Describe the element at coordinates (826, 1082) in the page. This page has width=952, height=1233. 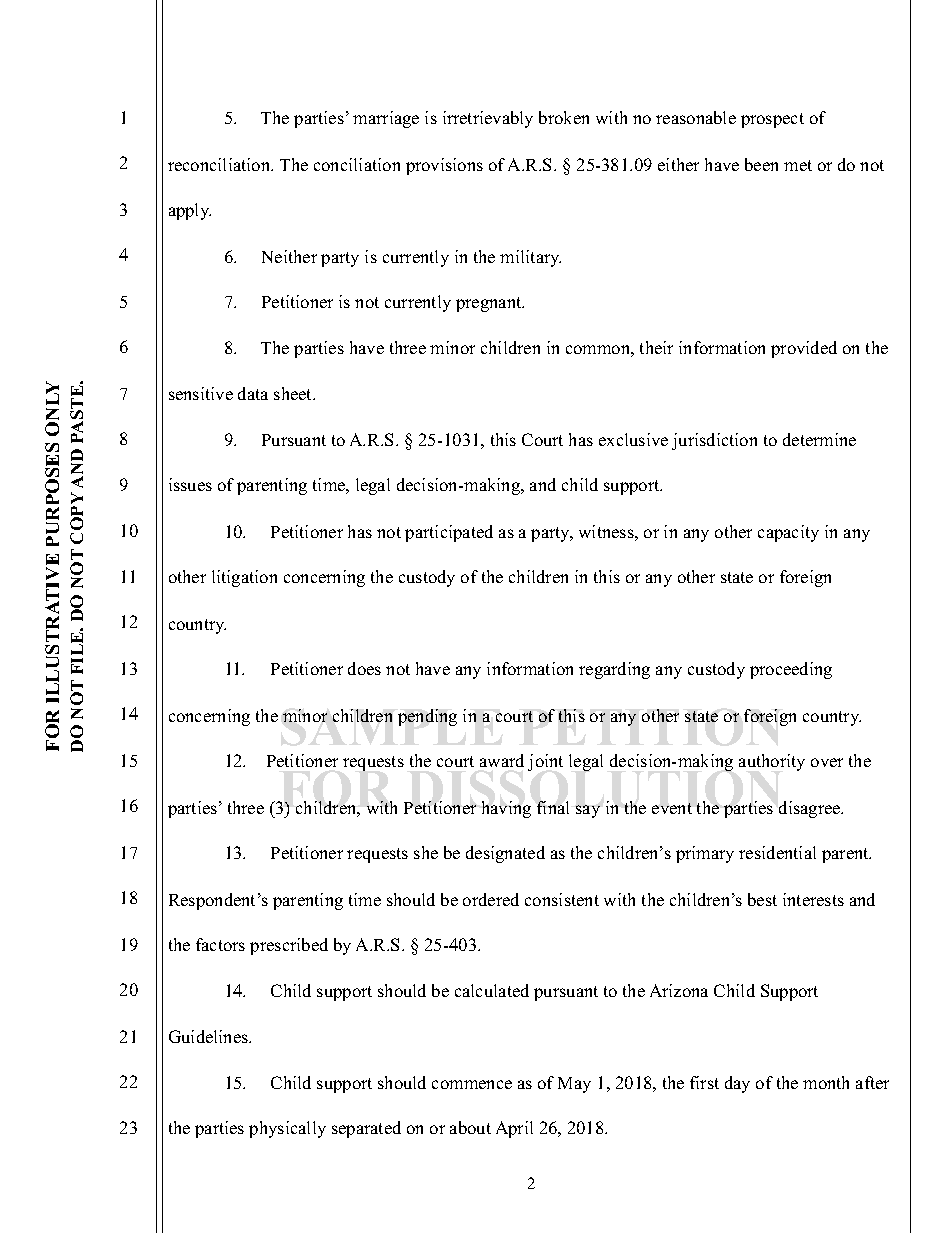
I see `month` at that location.
